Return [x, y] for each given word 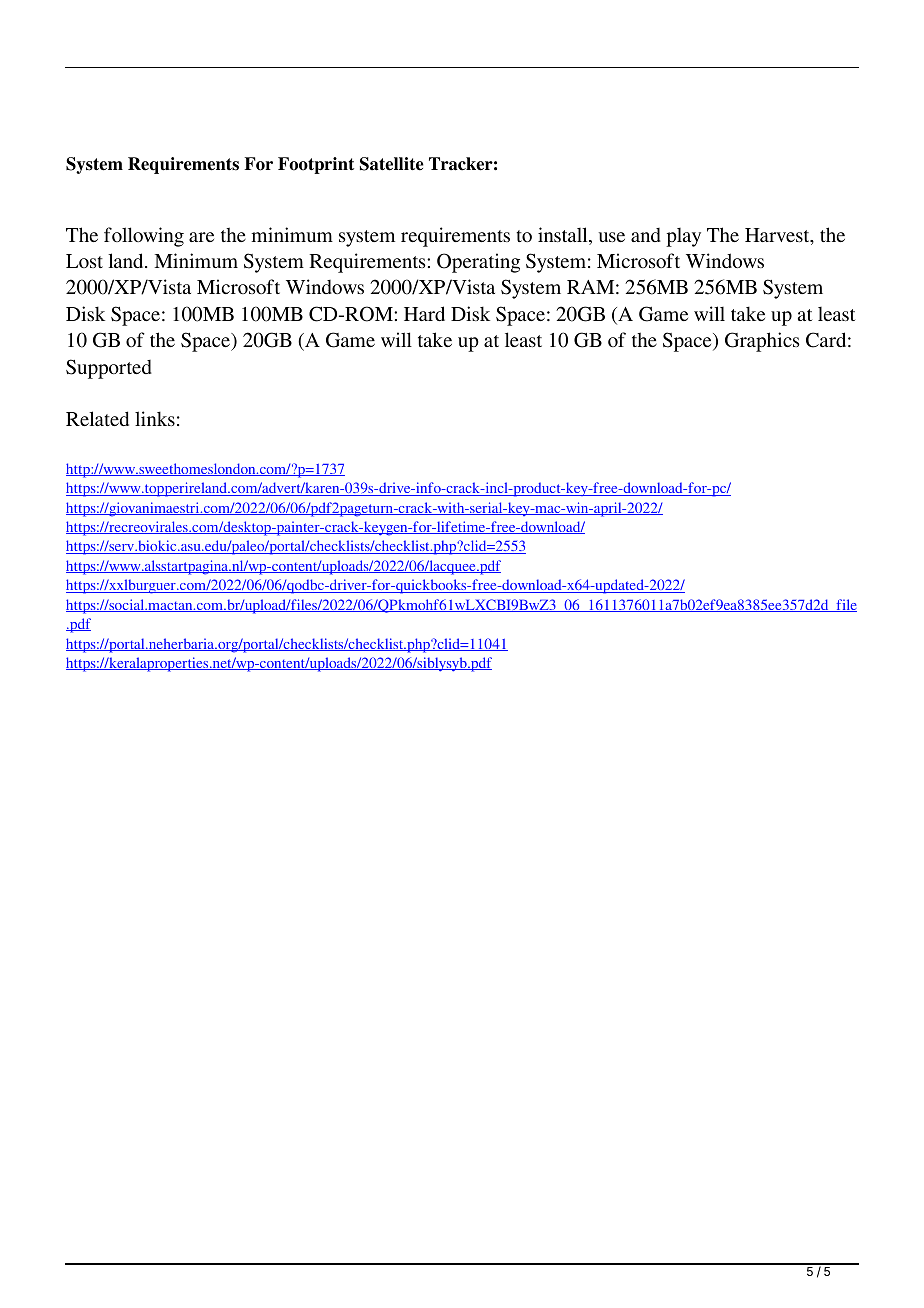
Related [97, 418]
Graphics [762, 342]
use [612, 237]
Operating [478, 263]
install [564, 236]
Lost [84, 261]
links [155, 418]
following [144, 237]
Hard [424, 313]
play [683, 237]
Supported [109, 369]
